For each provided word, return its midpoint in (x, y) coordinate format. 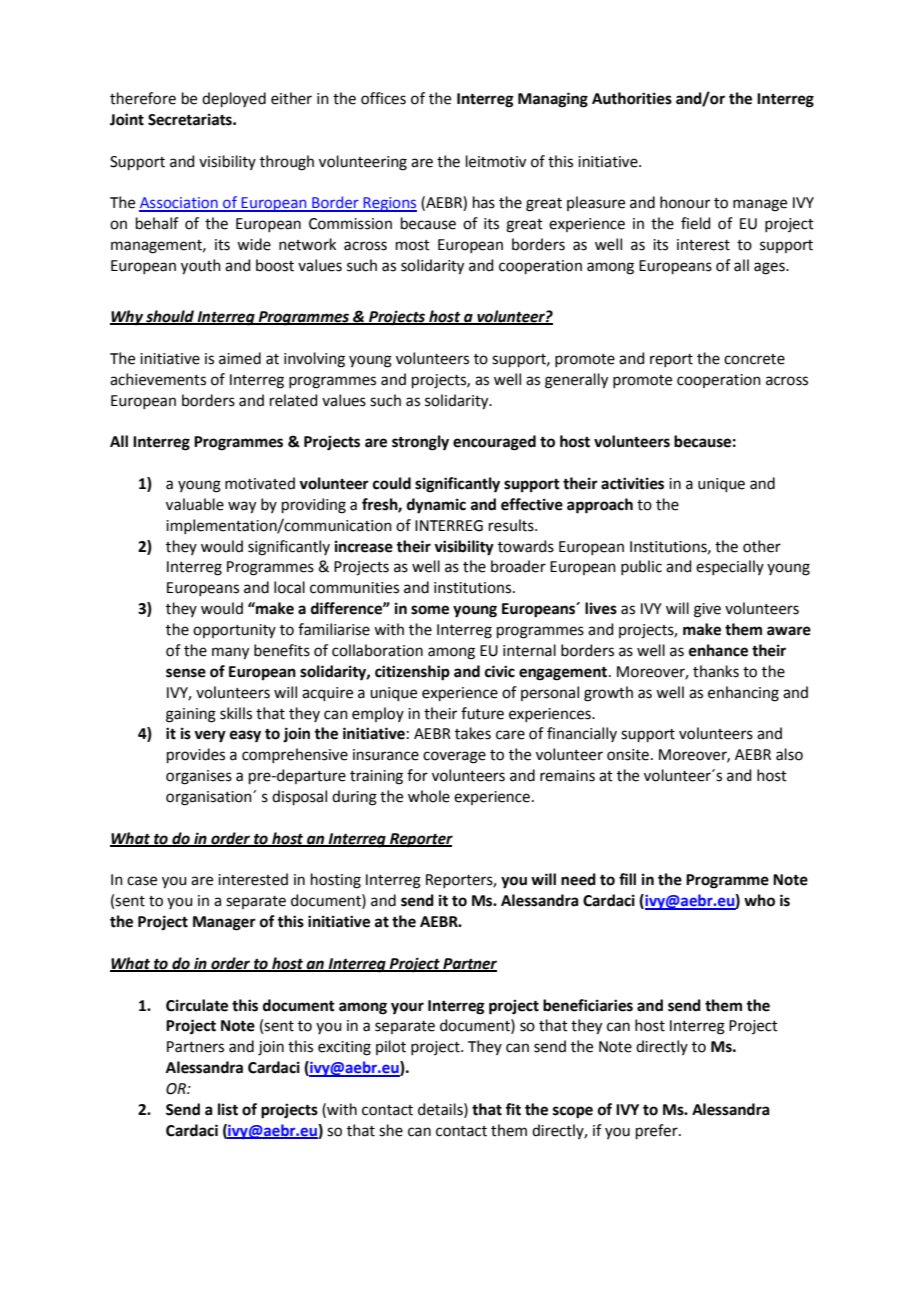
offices (383, 98)
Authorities (632, 98)
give (707, 610)
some (430, 610)
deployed (234, 99)
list (228, 1109)
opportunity (234, 631)
